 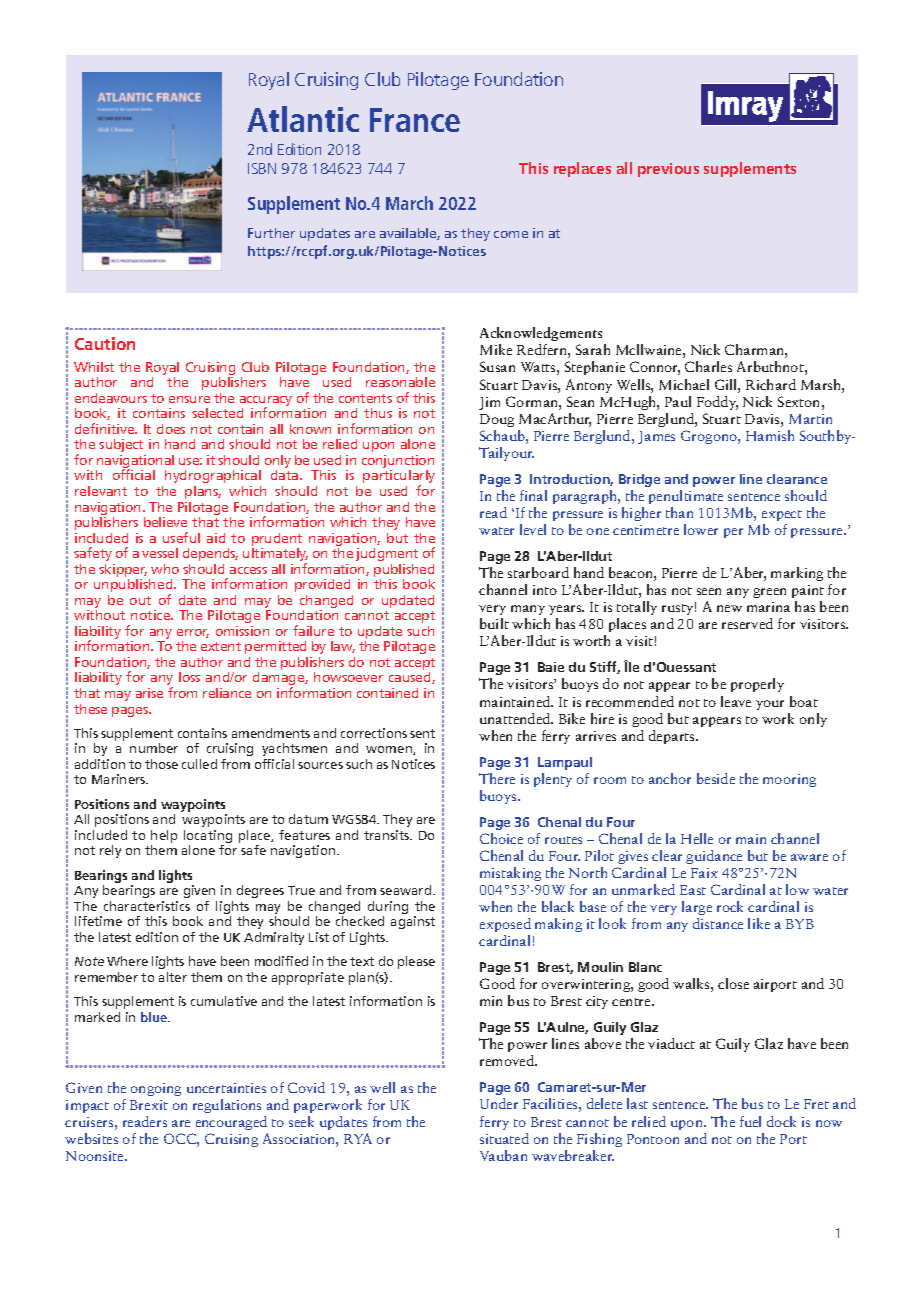 I want to click on Under, so click(x=499, y=1103).
